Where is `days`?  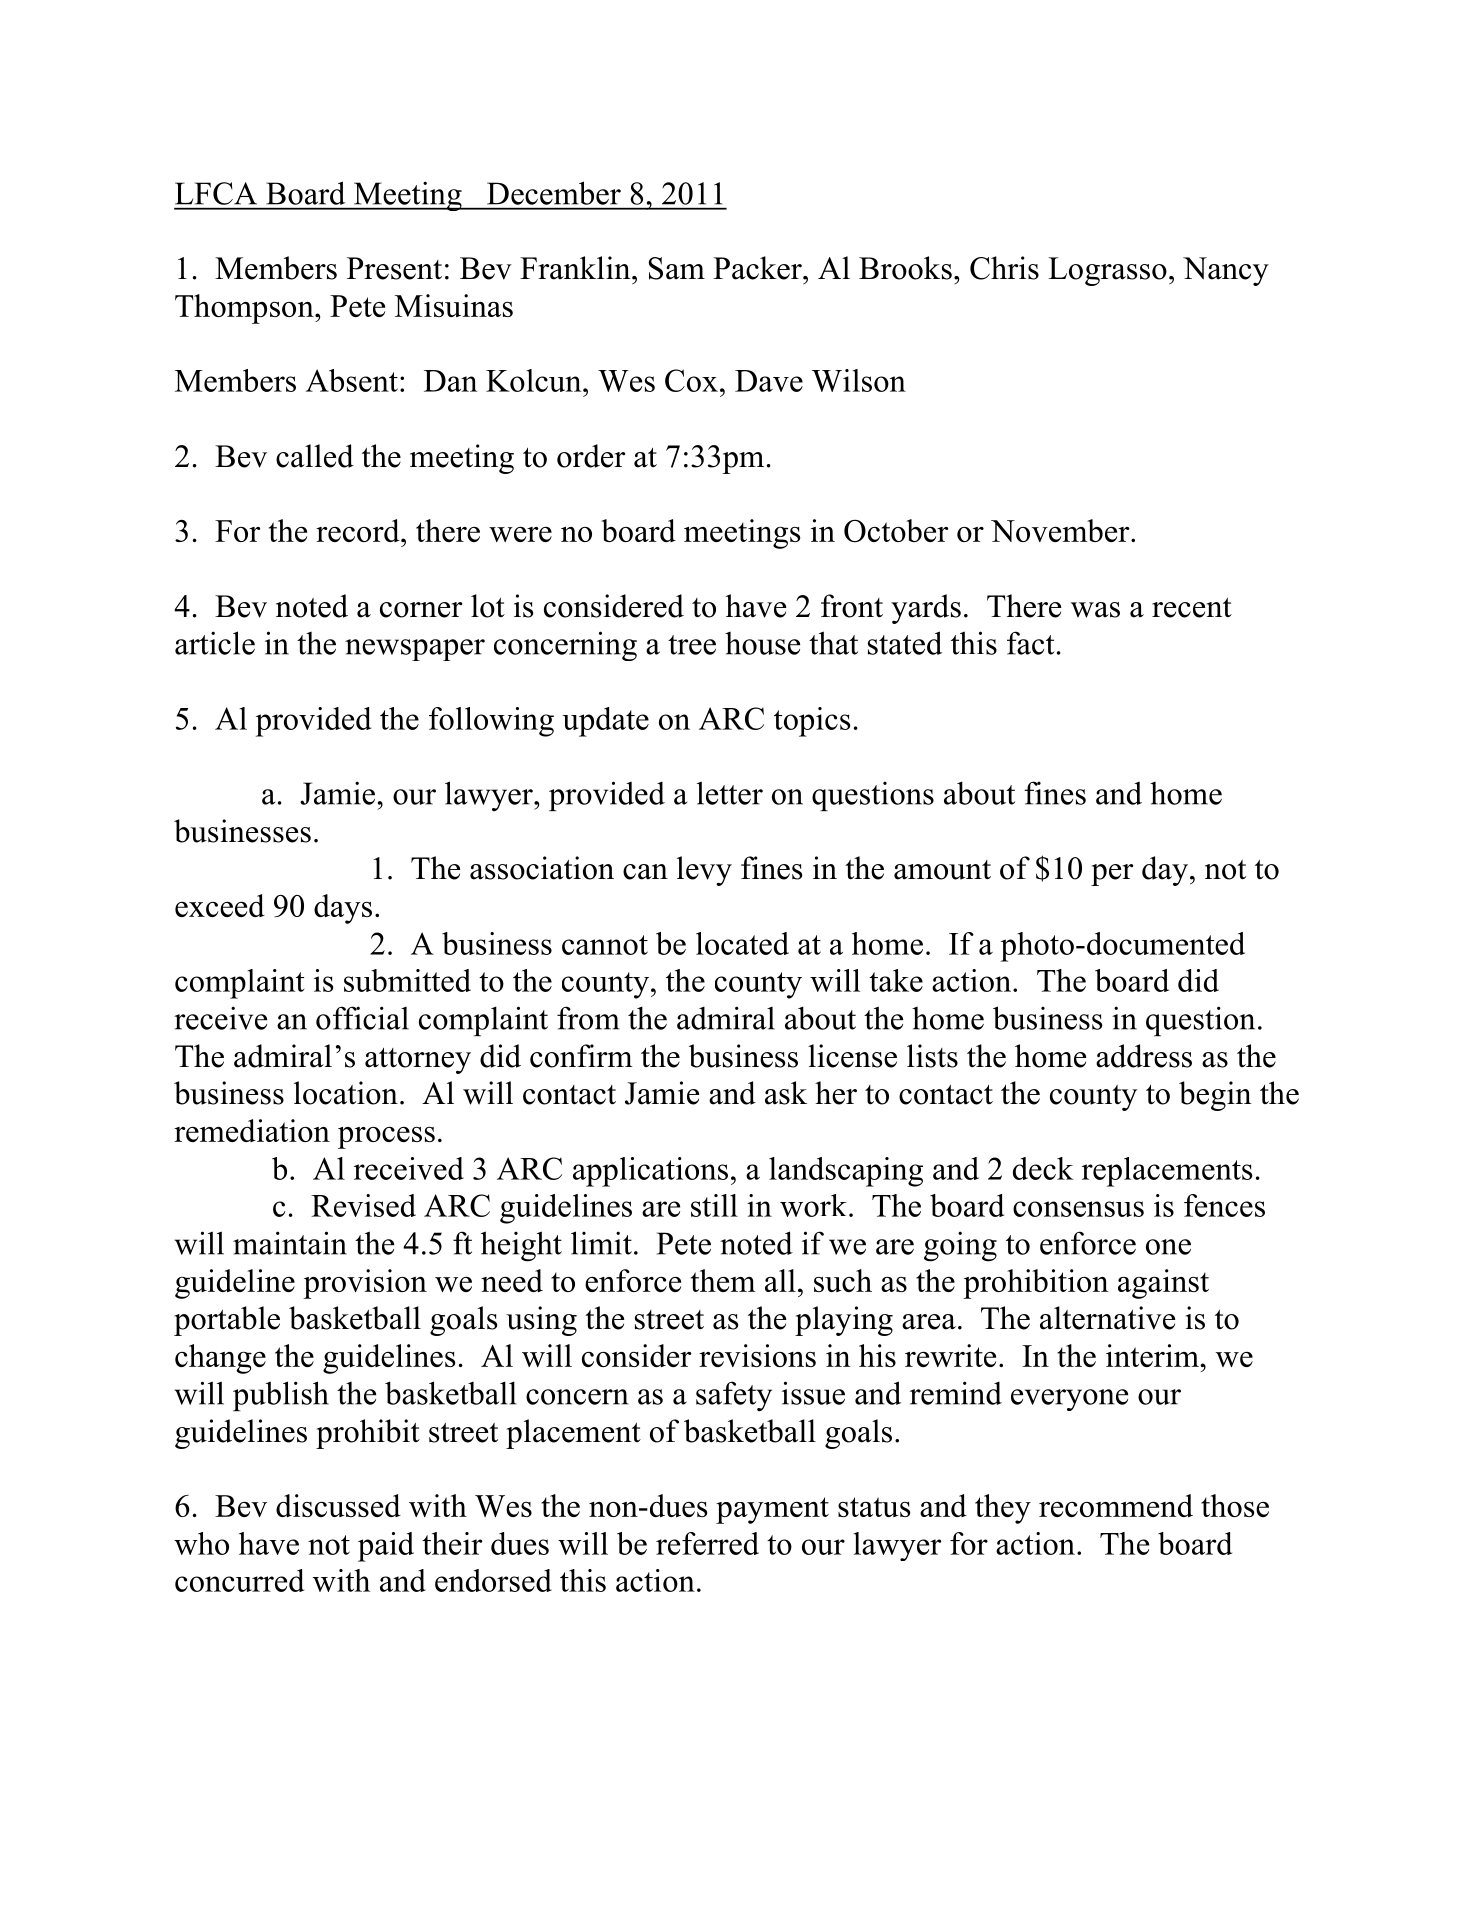 days is located at coordinates (343, 909).
